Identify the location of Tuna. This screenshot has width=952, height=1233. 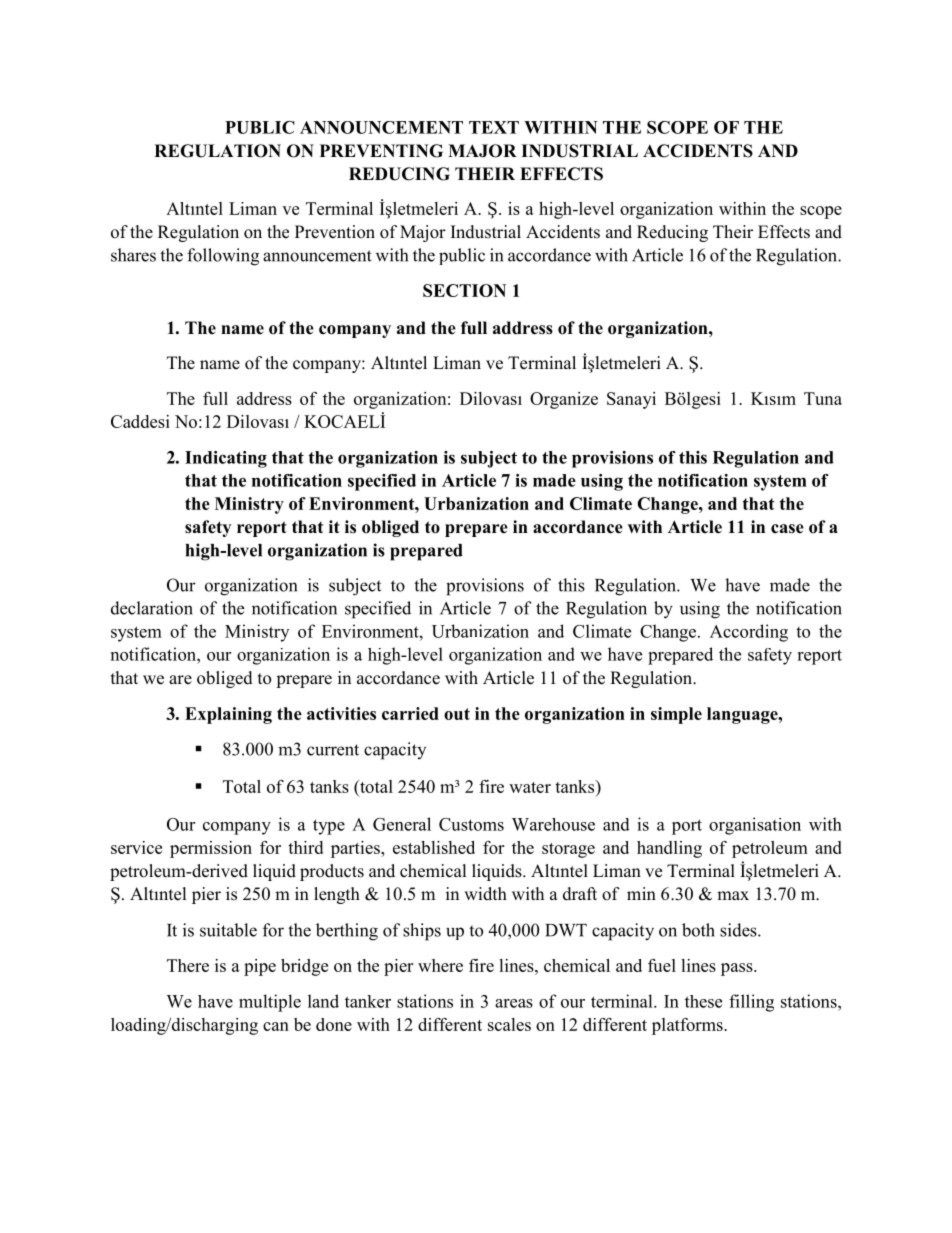
(823, 398).
